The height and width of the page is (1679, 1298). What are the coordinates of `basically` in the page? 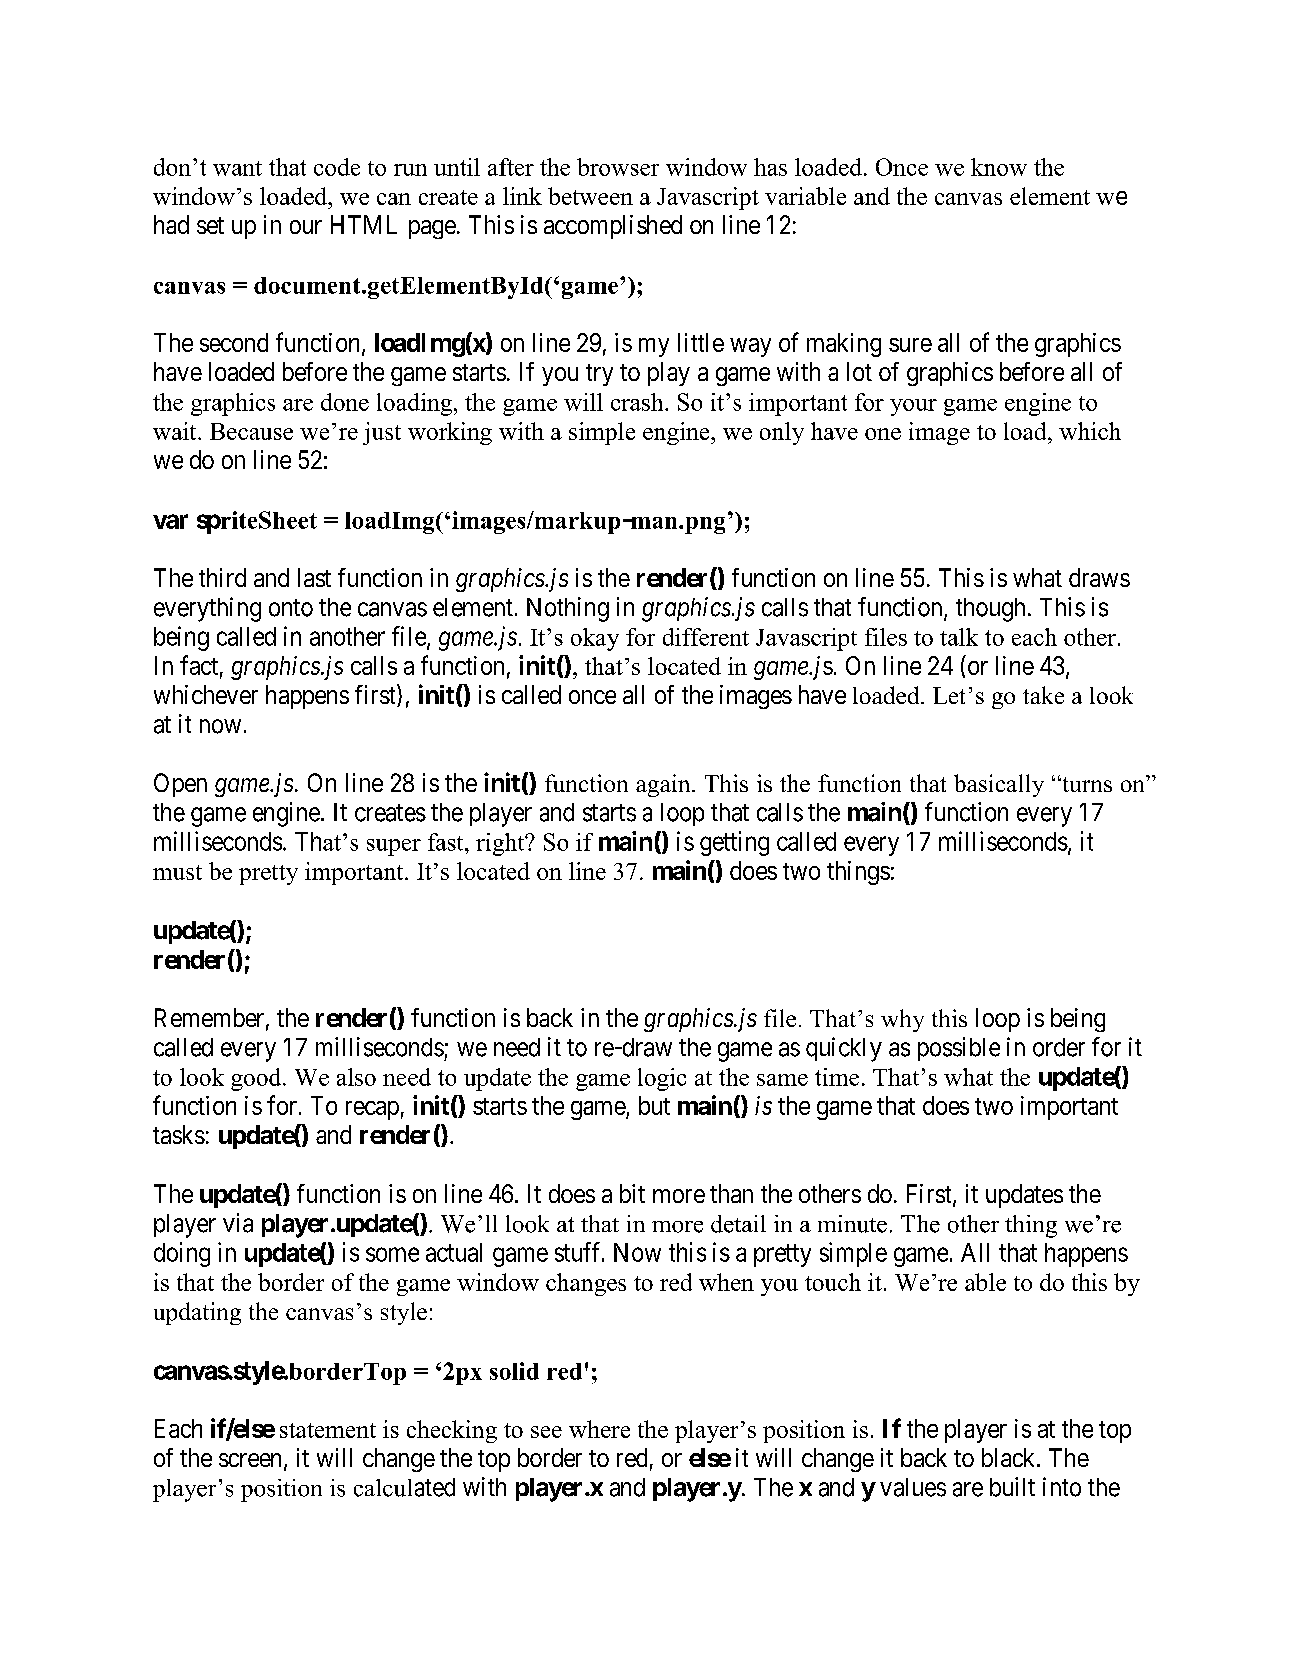 It's located at (999, 785).
